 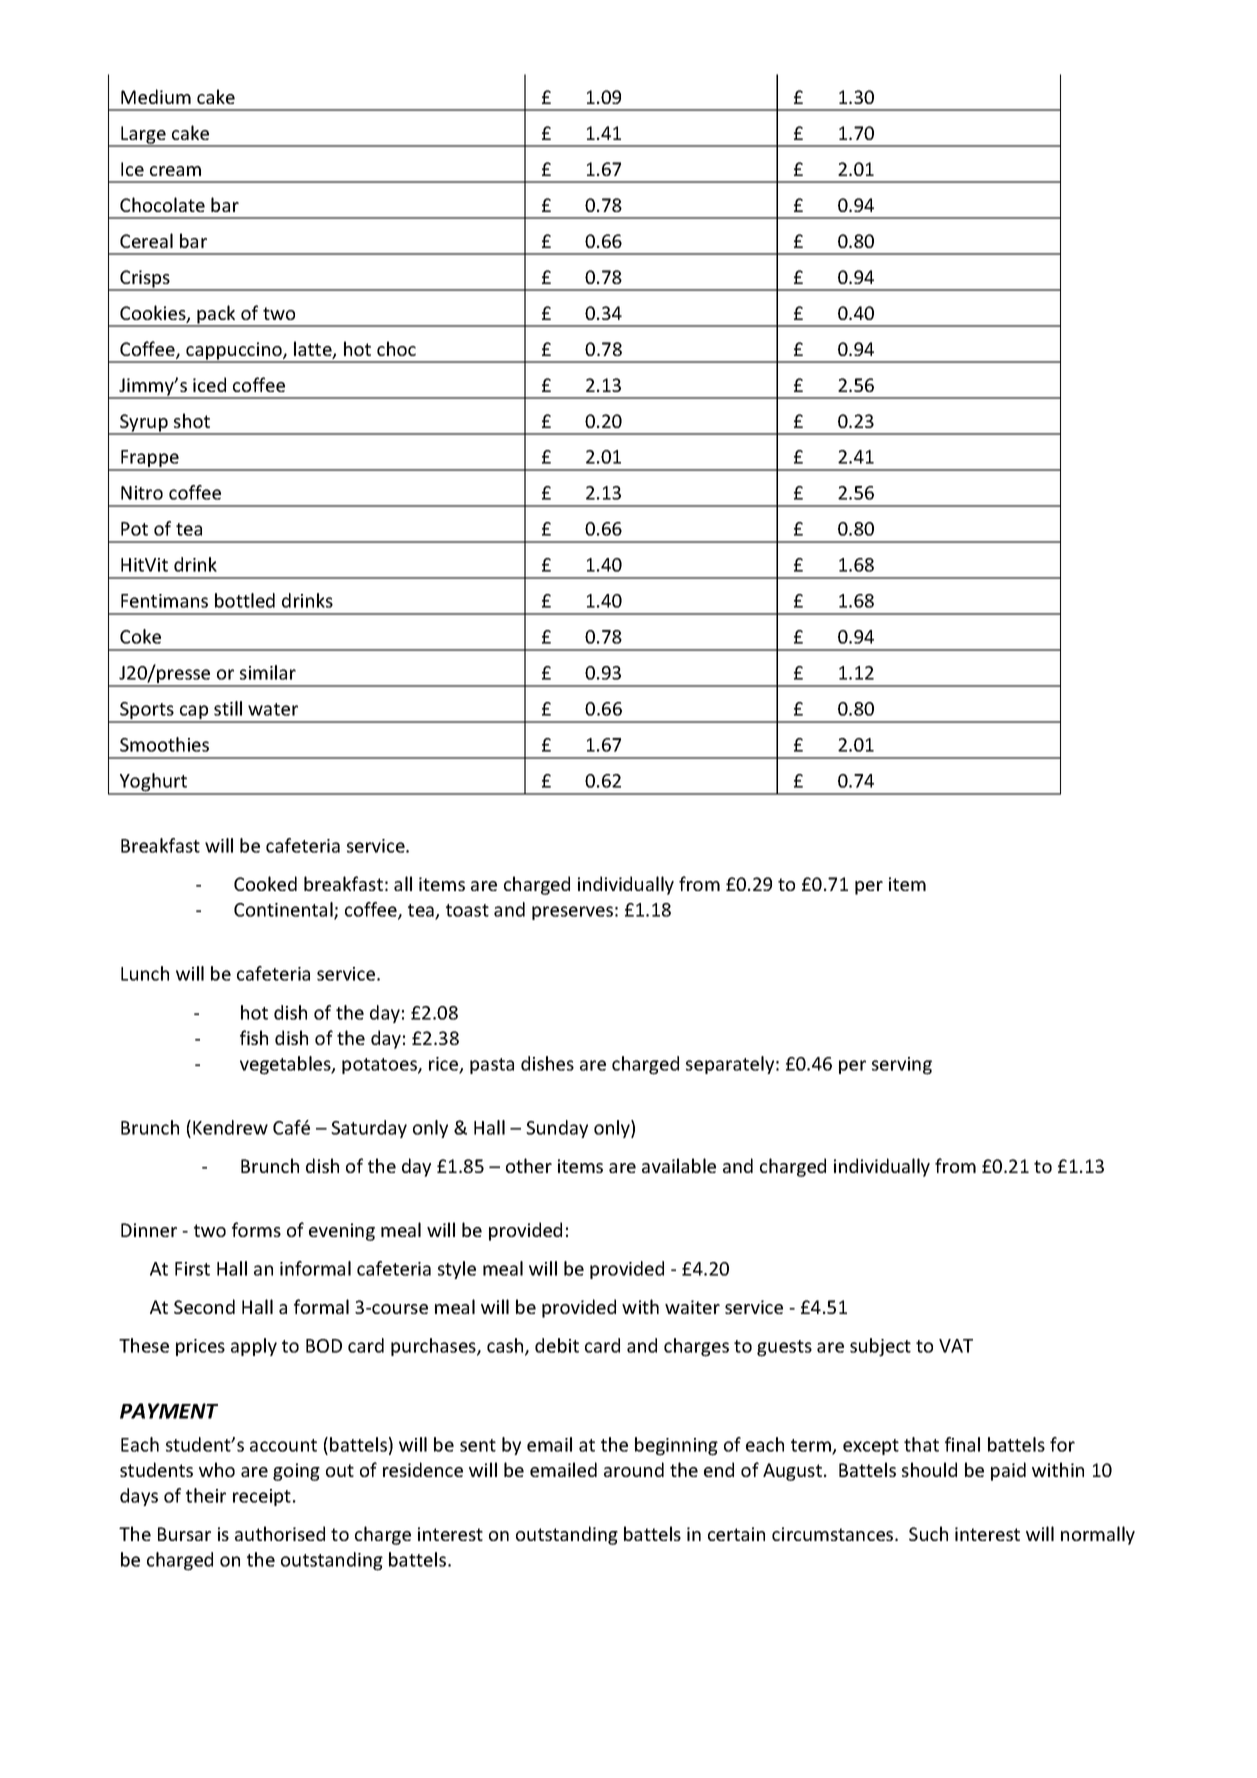 What do you see at coordinates (634, 1469) in the image?
I see `around` at bounding box center [634, 1469].
